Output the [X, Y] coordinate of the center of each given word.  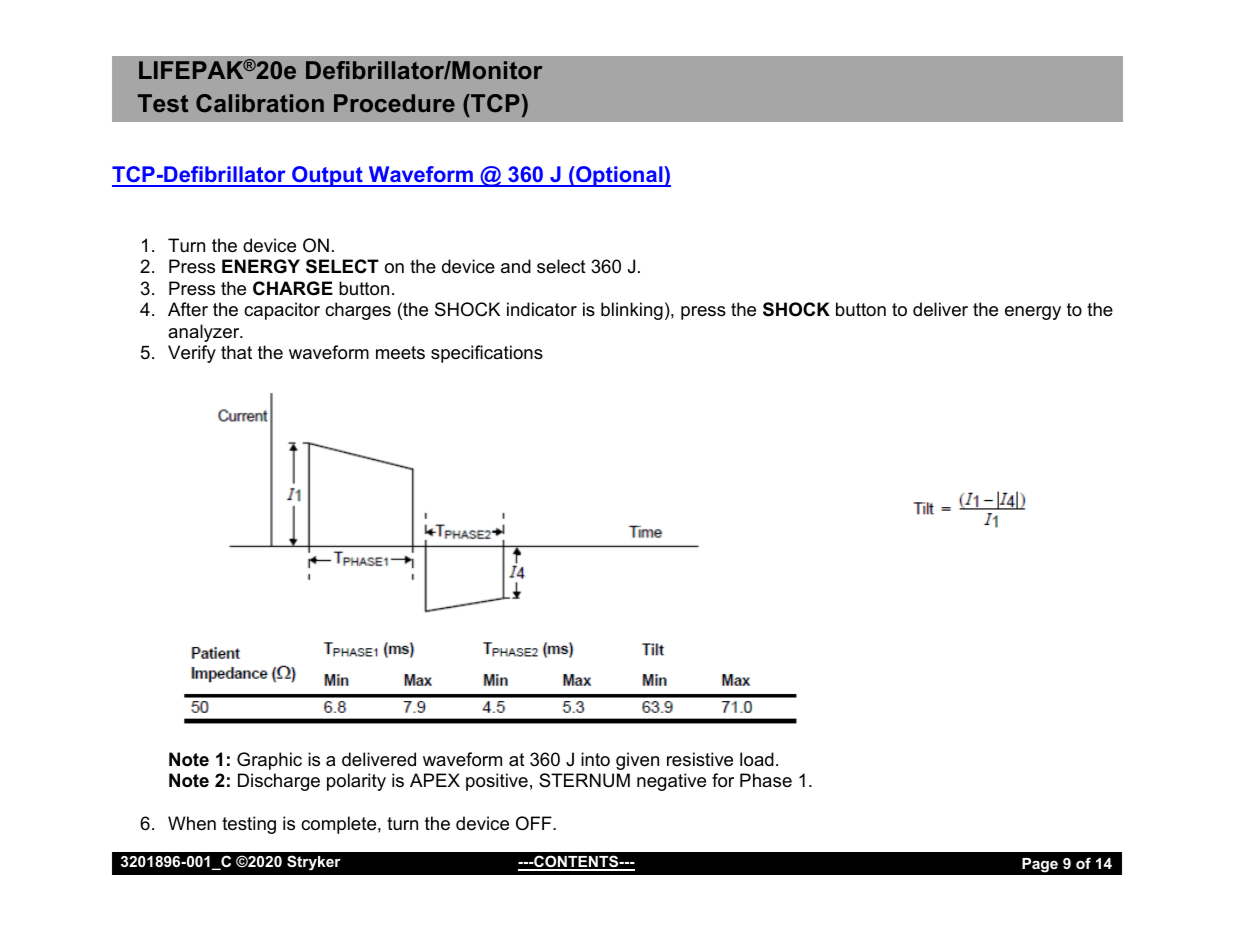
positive [497, 782]
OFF [535, 823]
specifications [487, 354]
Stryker [314, 863]
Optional [619, 176]
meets [400, 353]
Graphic [269, 761]
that [236, 352]
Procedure [394, 103]
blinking [632, 311]
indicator [542, 309]
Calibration [260, 103]
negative [671, 782]
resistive [700, 759]
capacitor [282, 311]
